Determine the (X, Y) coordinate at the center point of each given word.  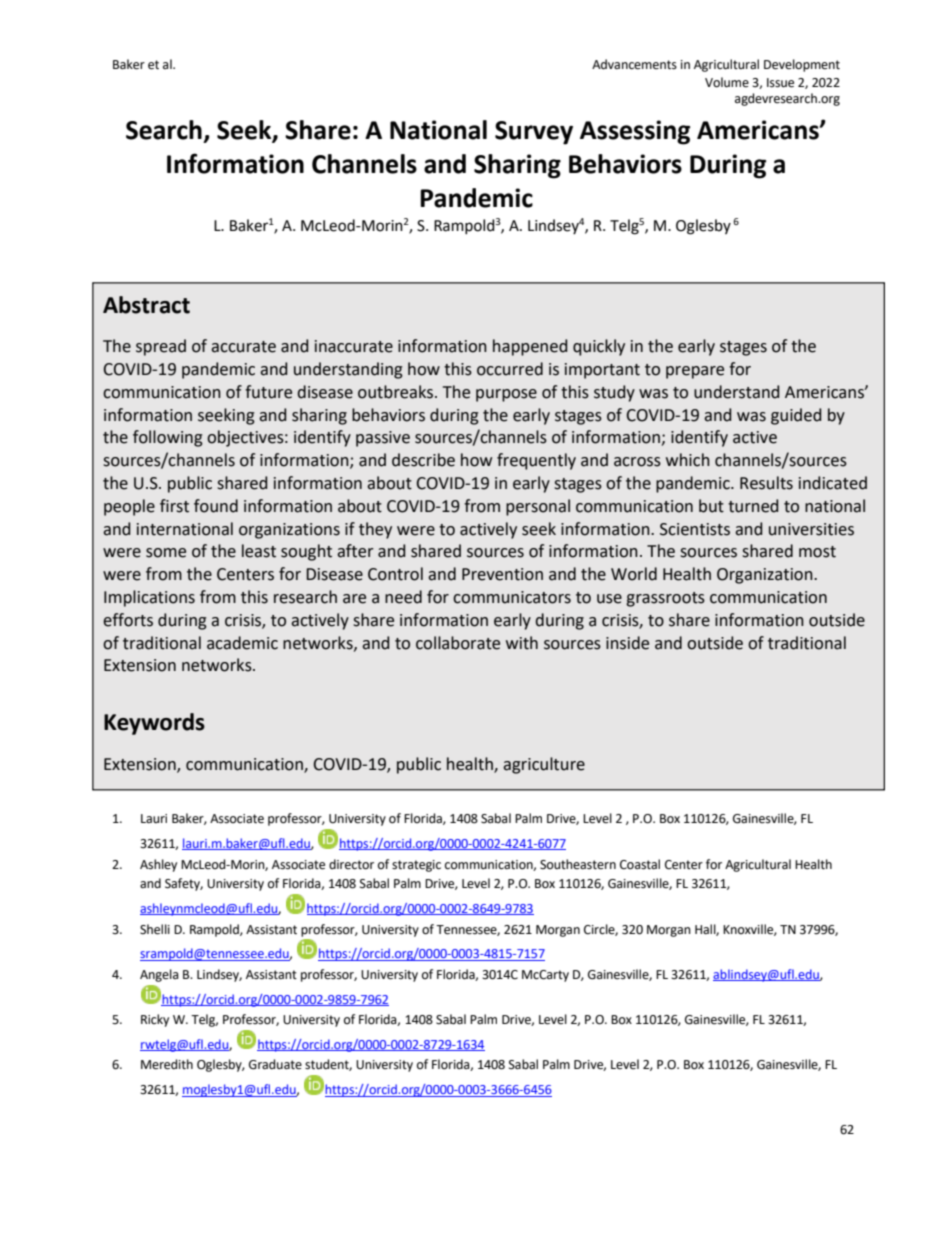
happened (530, 347)
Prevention (502, 574)
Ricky (155, 1020)
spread (161, 347)
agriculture (544, 765)
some (166, 553)
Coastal (640, 864)
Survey (534, 133)
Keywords (154, 724)
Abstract (146, 305)
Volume (727, 82)
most (817, 552)
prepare (695, 372)
